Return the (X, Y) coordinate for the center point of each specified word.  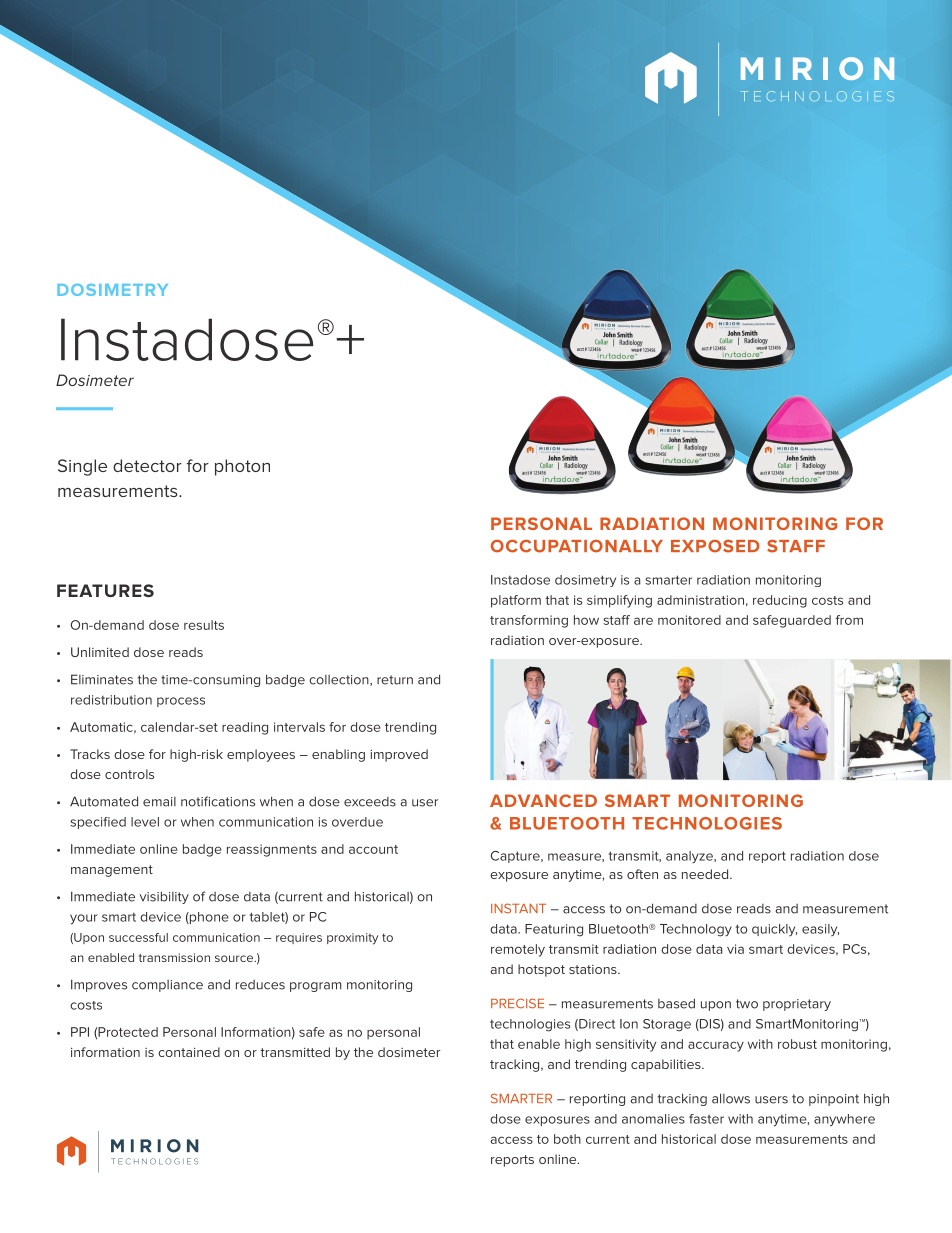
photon (242, 467)
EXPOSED (715, 546)
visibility (164, 897)
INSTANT (518, 908)
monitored (689, 620)
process (181, 702)
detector (147, 465)
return (395, 680)
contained (189, 1052)
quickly (774, 930)
